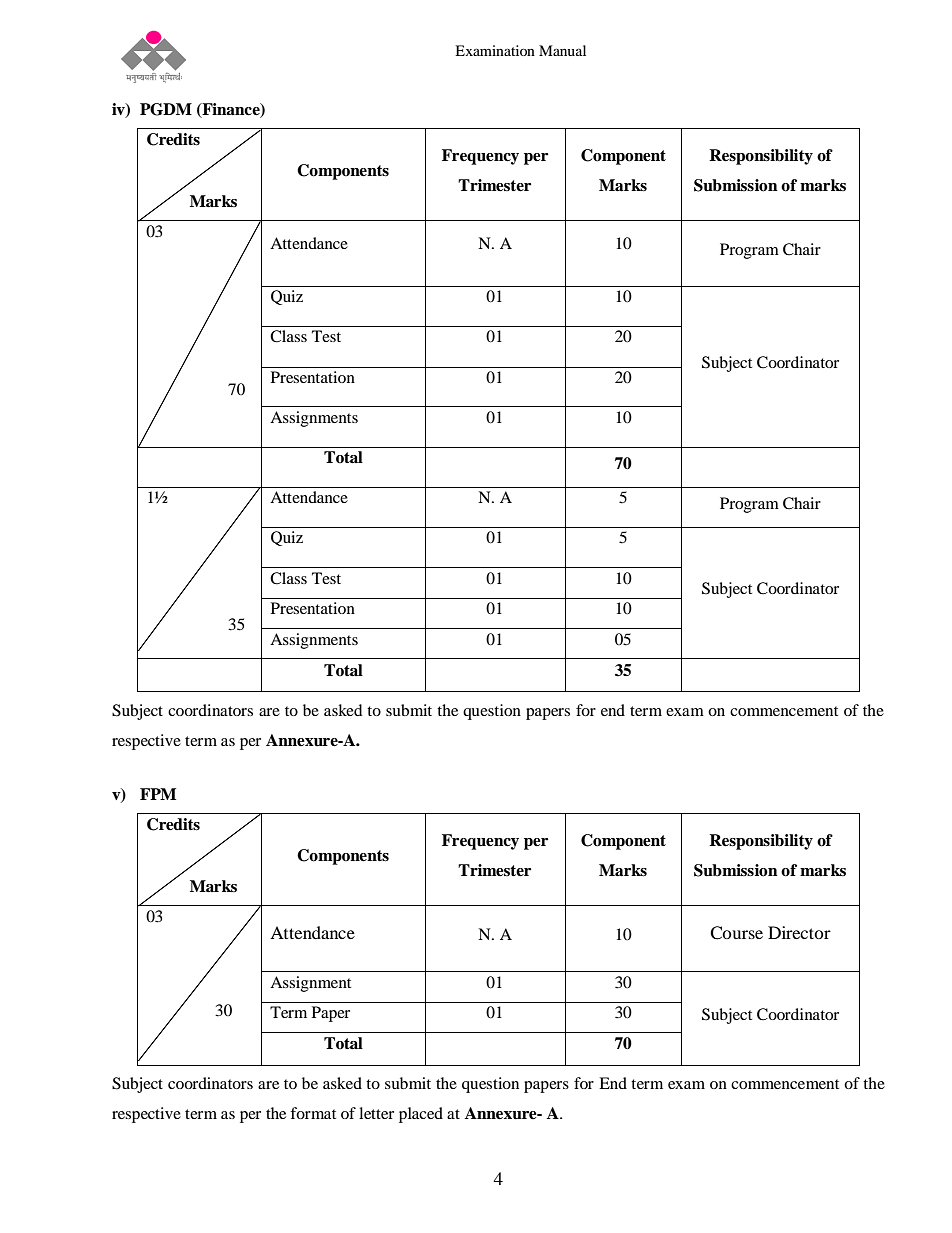  What do you see at coordinates (313, 1113) in the page?
I see `format` at bounding box center [313, 1113].
